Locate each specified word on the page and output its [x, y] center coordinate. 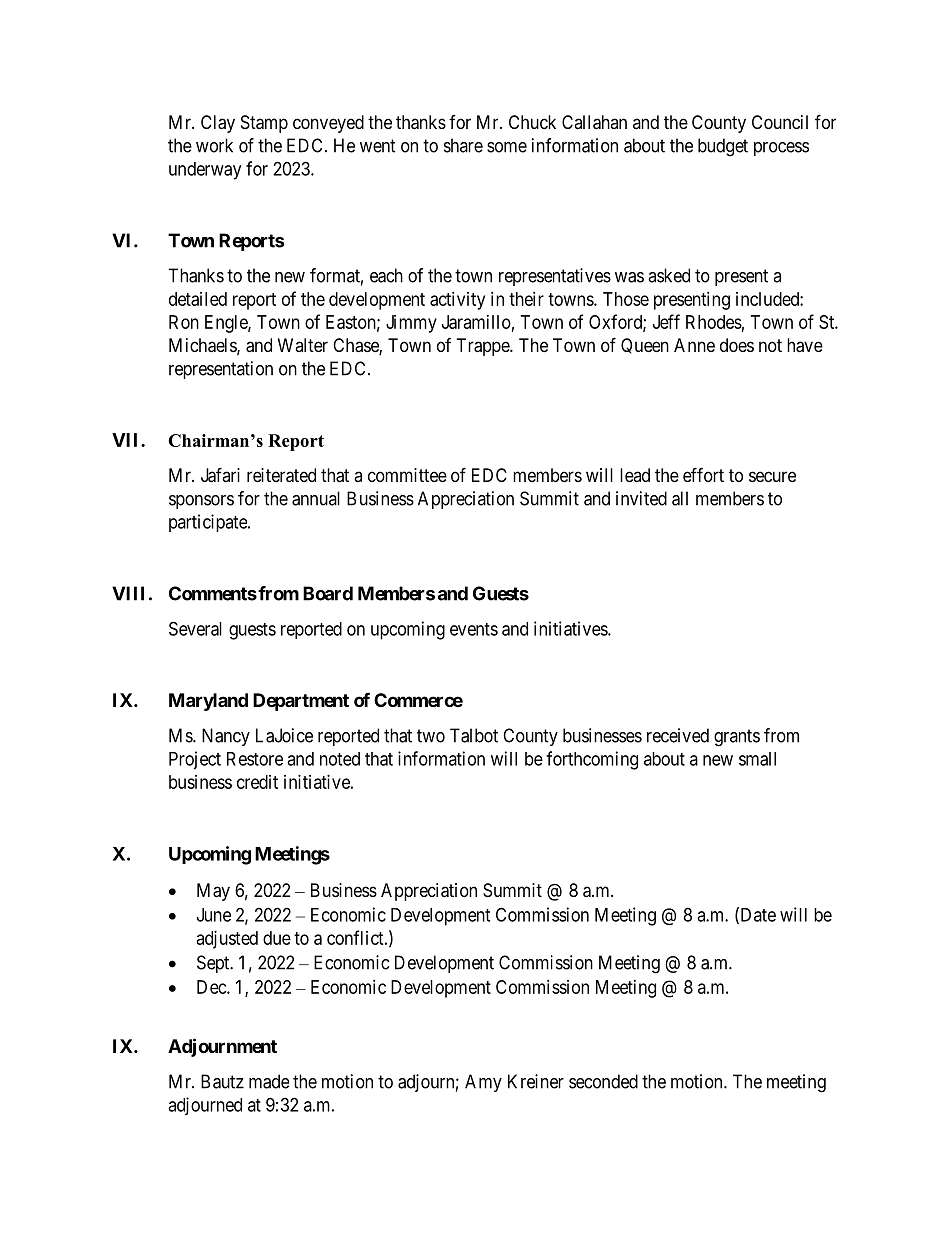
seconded [603, 1081]
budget [723, 147]
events [474, 629]
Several [195, 628]
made [269, 1081]
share [463, 145]
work [214, 145]
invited [641, 498]
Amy [483, 1083]
